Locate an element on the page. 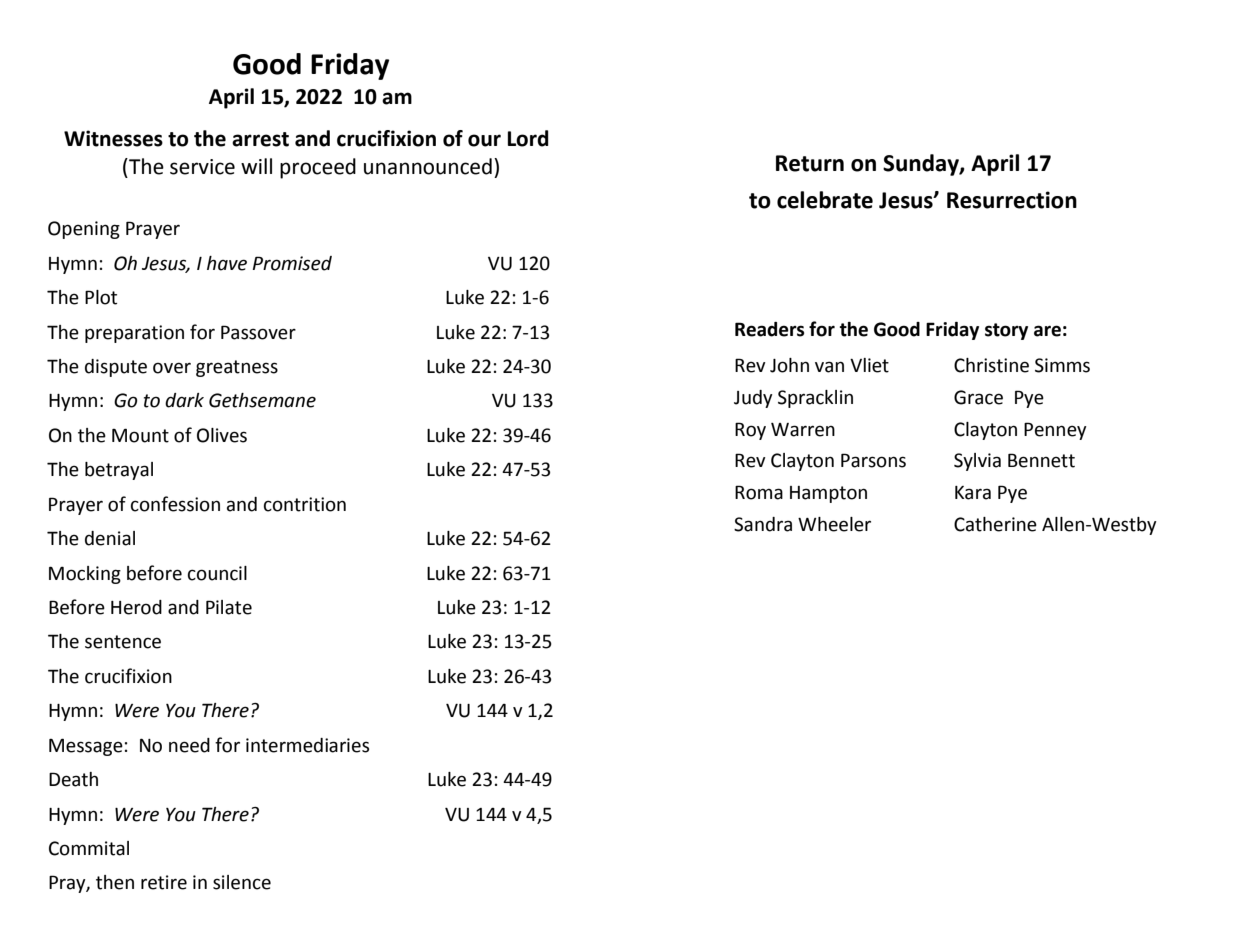 The width and height of the page is (1233, 952). Judy is located at coordinates (753, 399).
